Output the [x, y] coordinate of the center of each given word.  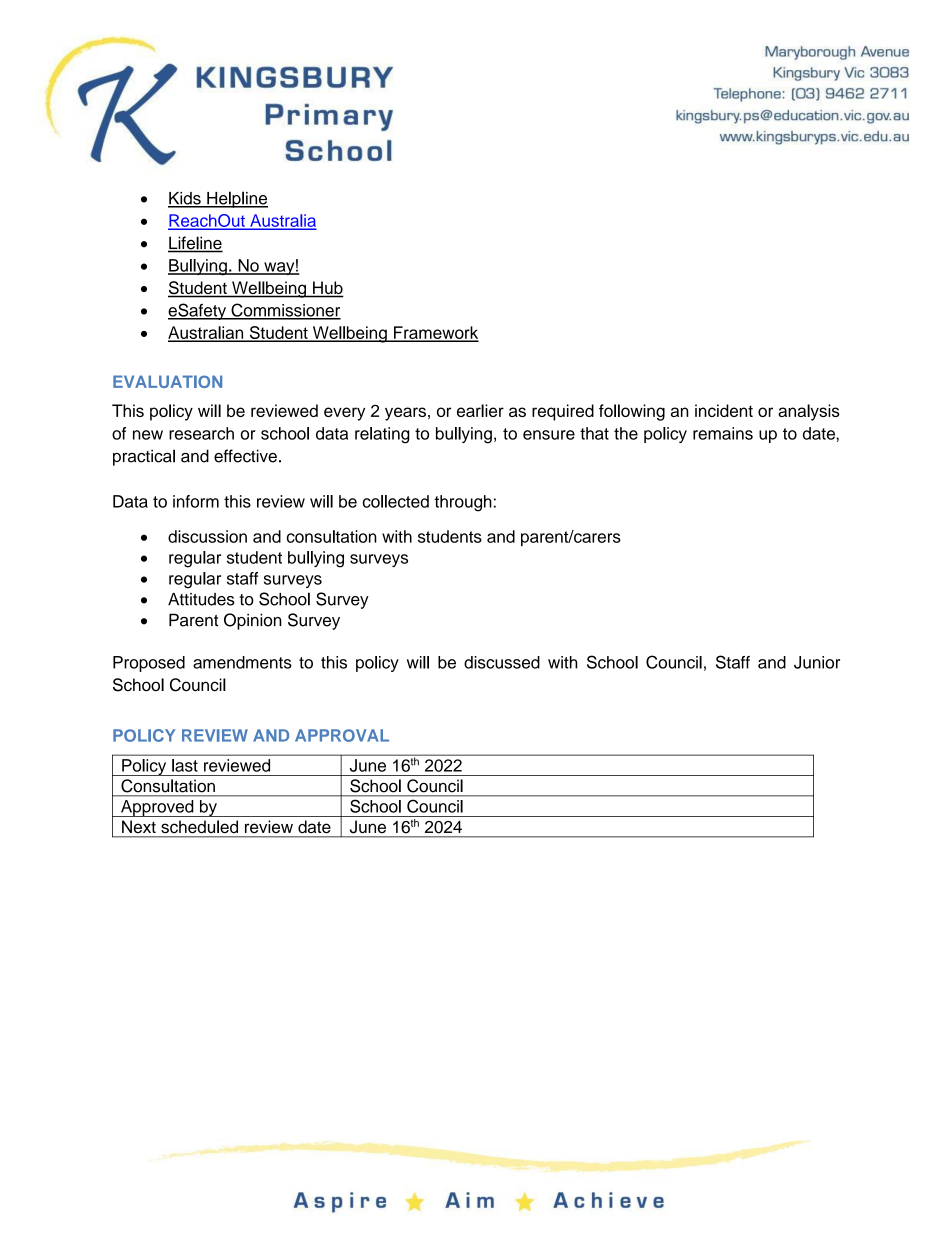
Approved [157, 808]
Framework [435, 333]
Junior [817, 662]
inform [196, 501]
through [463, 503]
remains [723, 433]
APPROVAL [342, 735]
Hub [327, 289]
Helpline [236, 199]
